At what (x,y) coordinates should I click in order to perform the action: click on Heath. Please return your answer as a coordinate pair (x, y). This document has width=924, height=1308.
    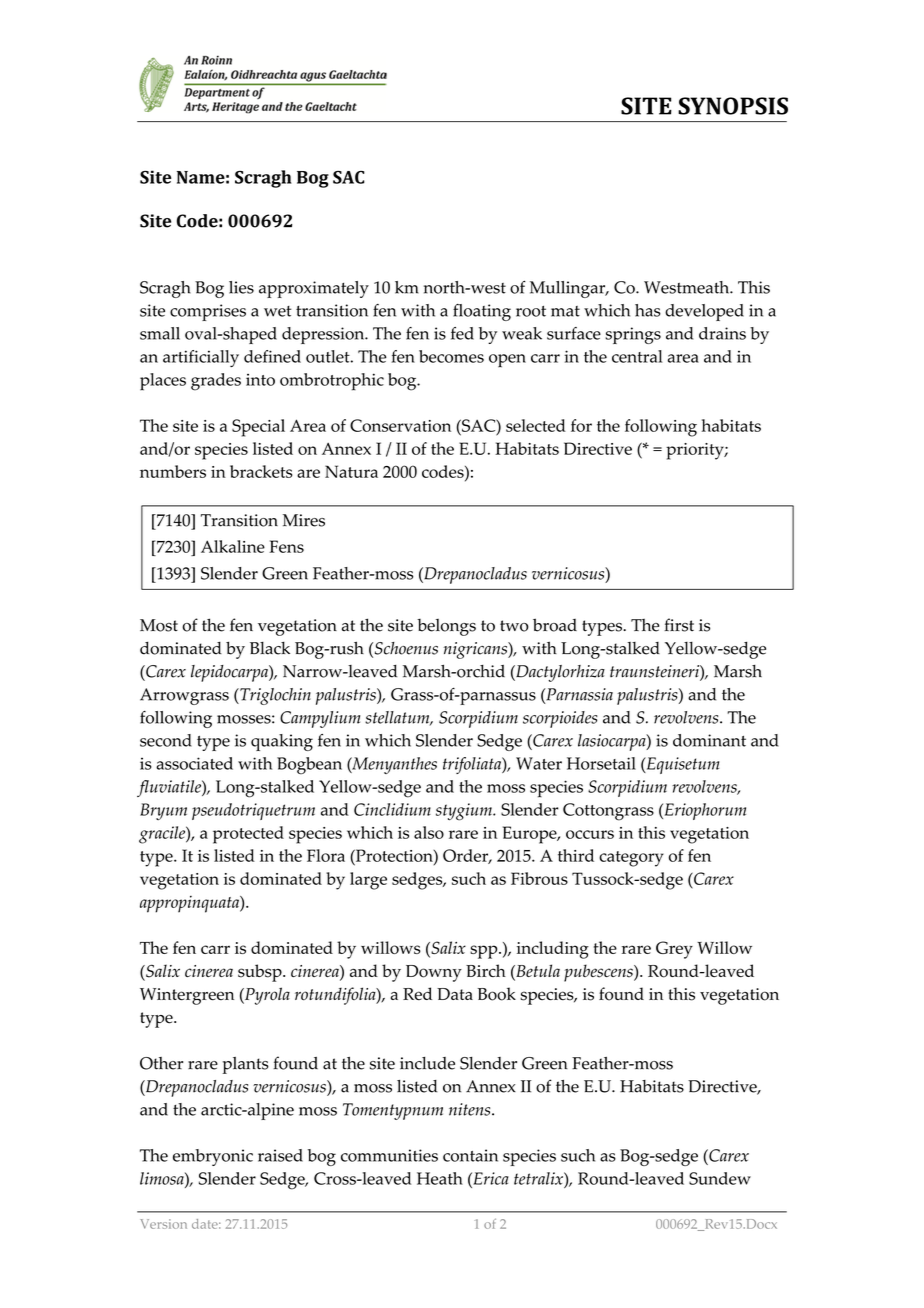
    Looking at the image, I should click on (440, 1178).
